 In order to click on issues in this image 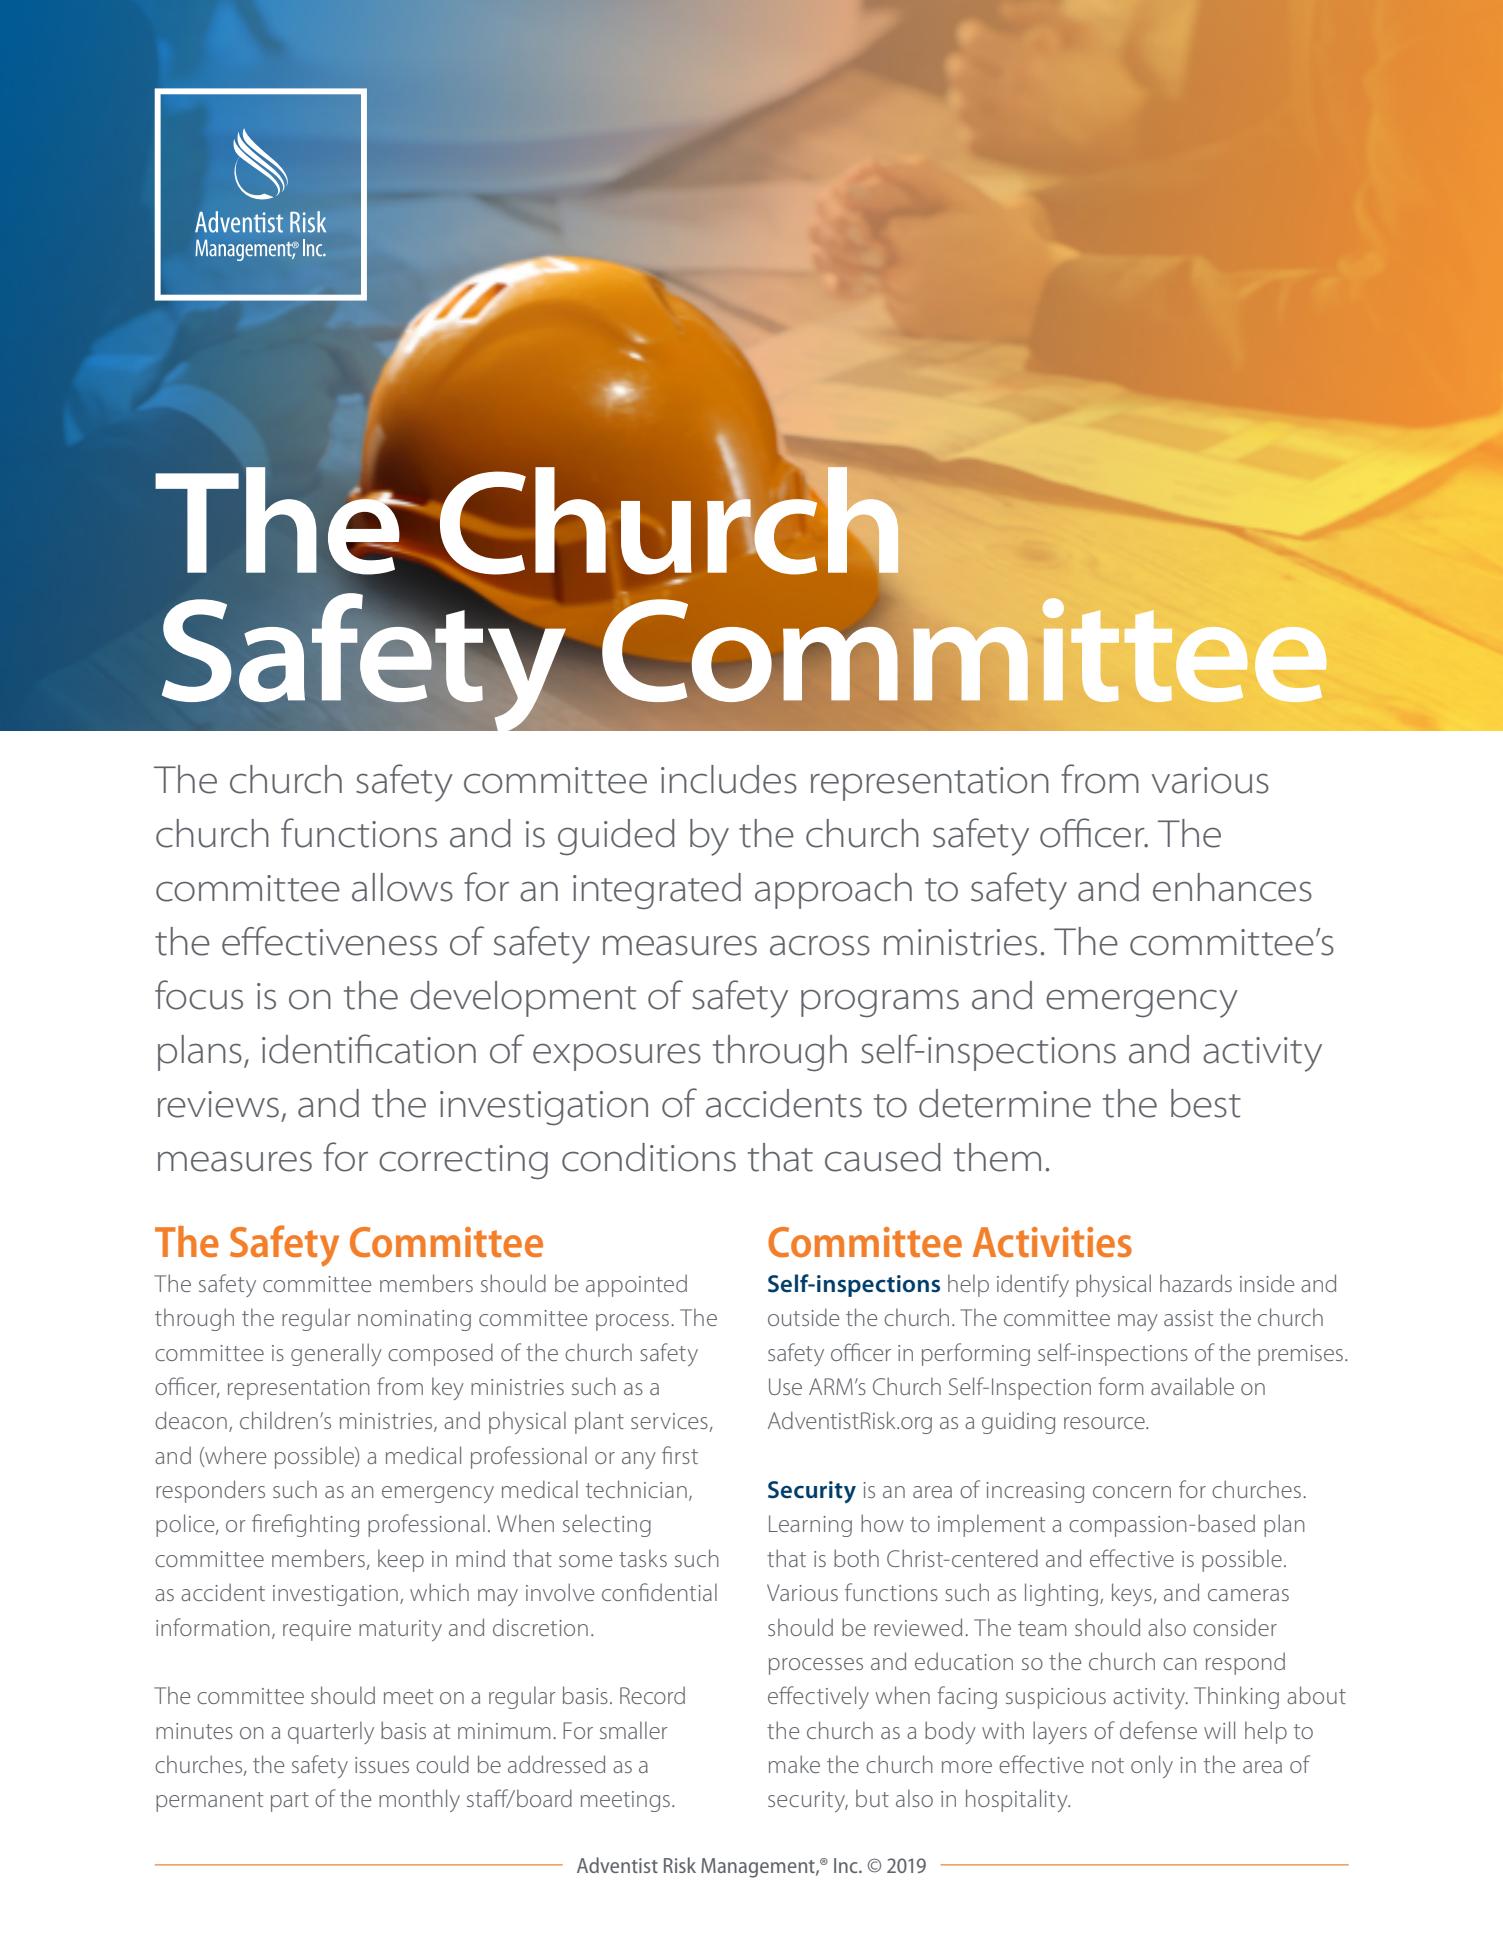, I will do `click(382, 1765)`.
